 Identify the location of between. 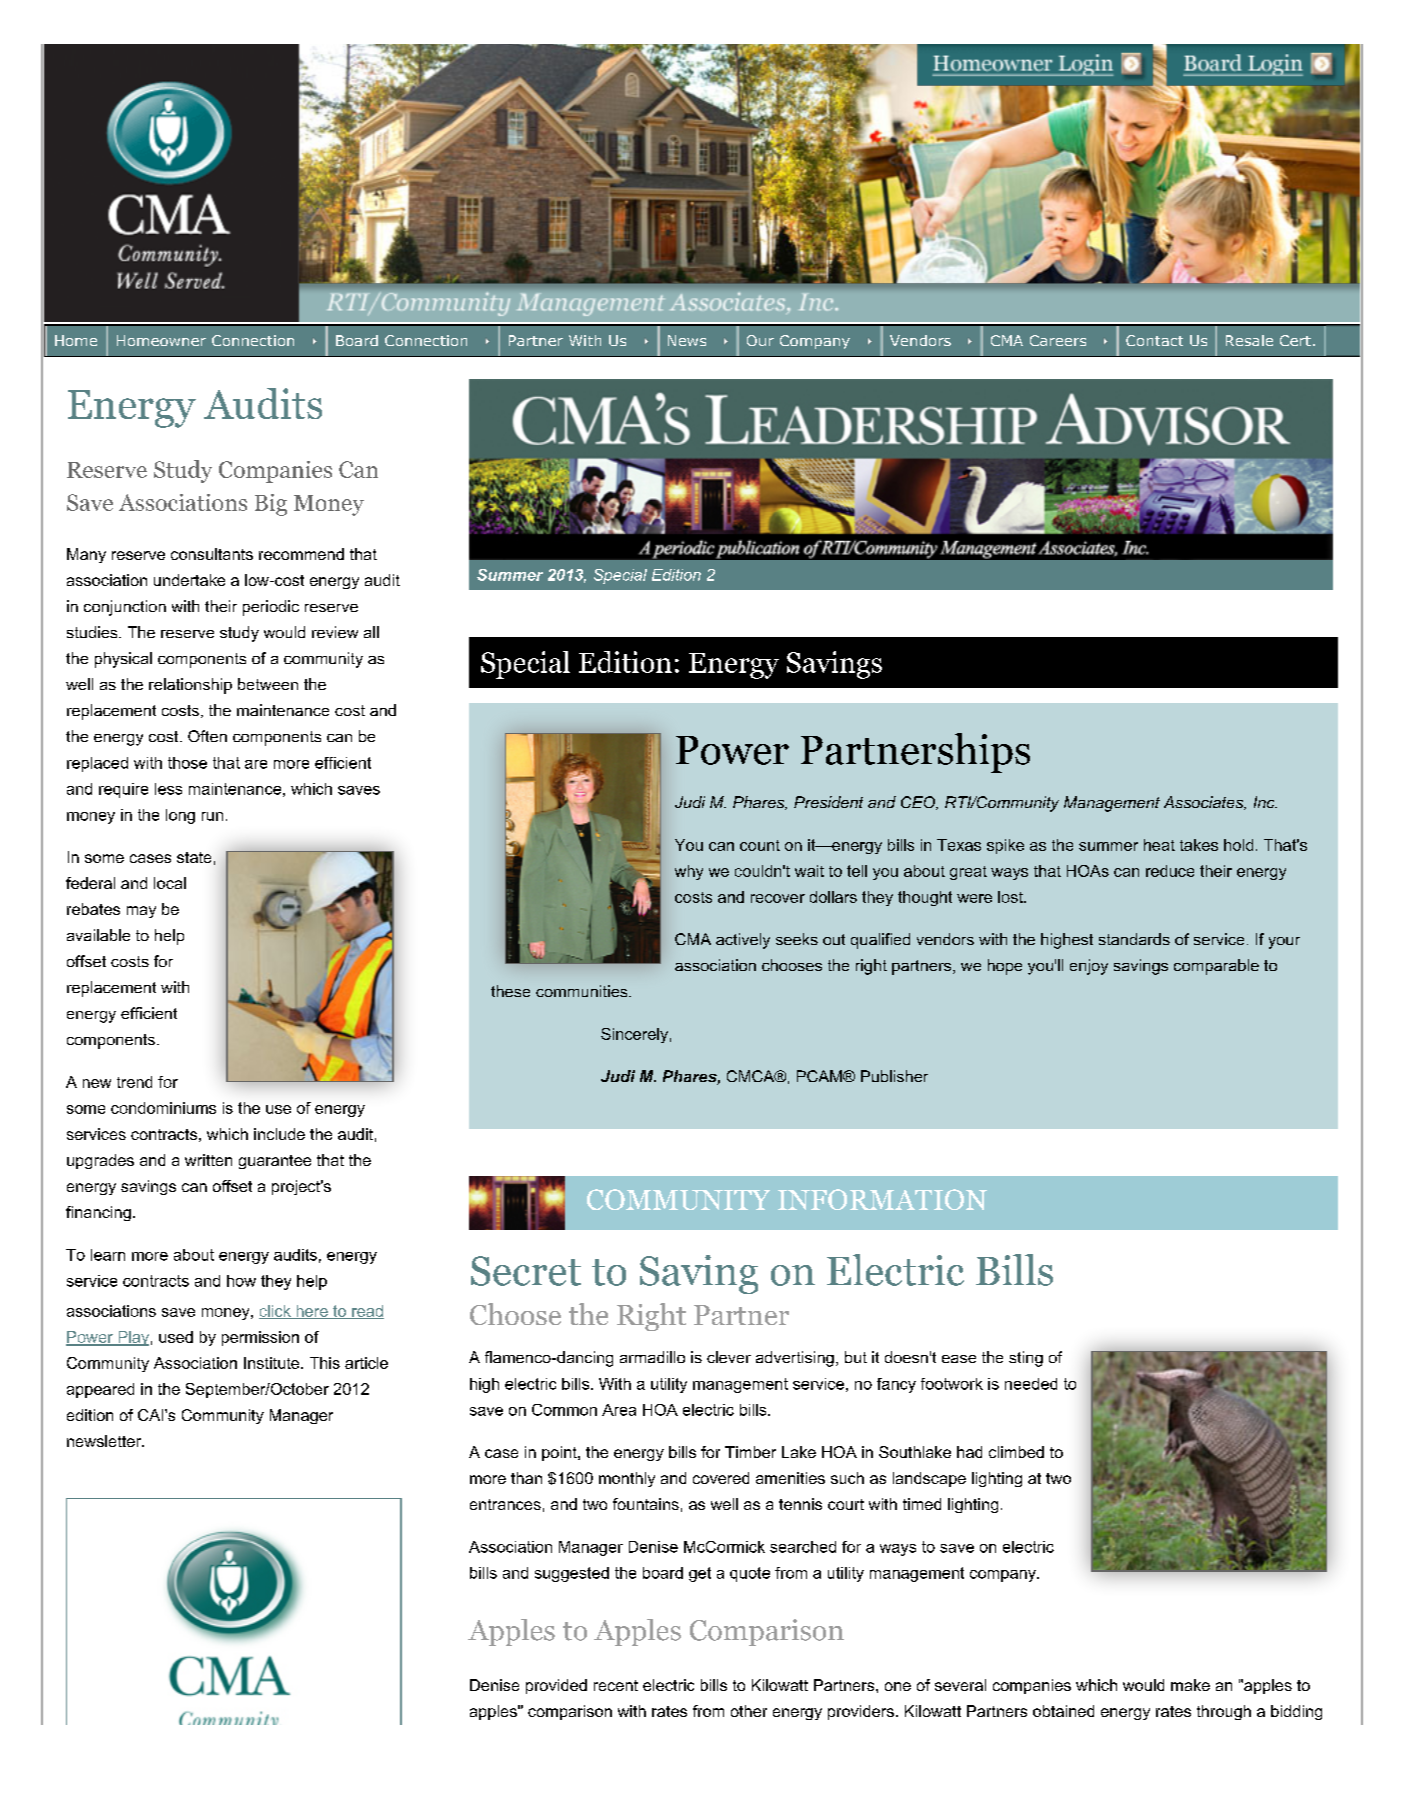
(268, 684).
